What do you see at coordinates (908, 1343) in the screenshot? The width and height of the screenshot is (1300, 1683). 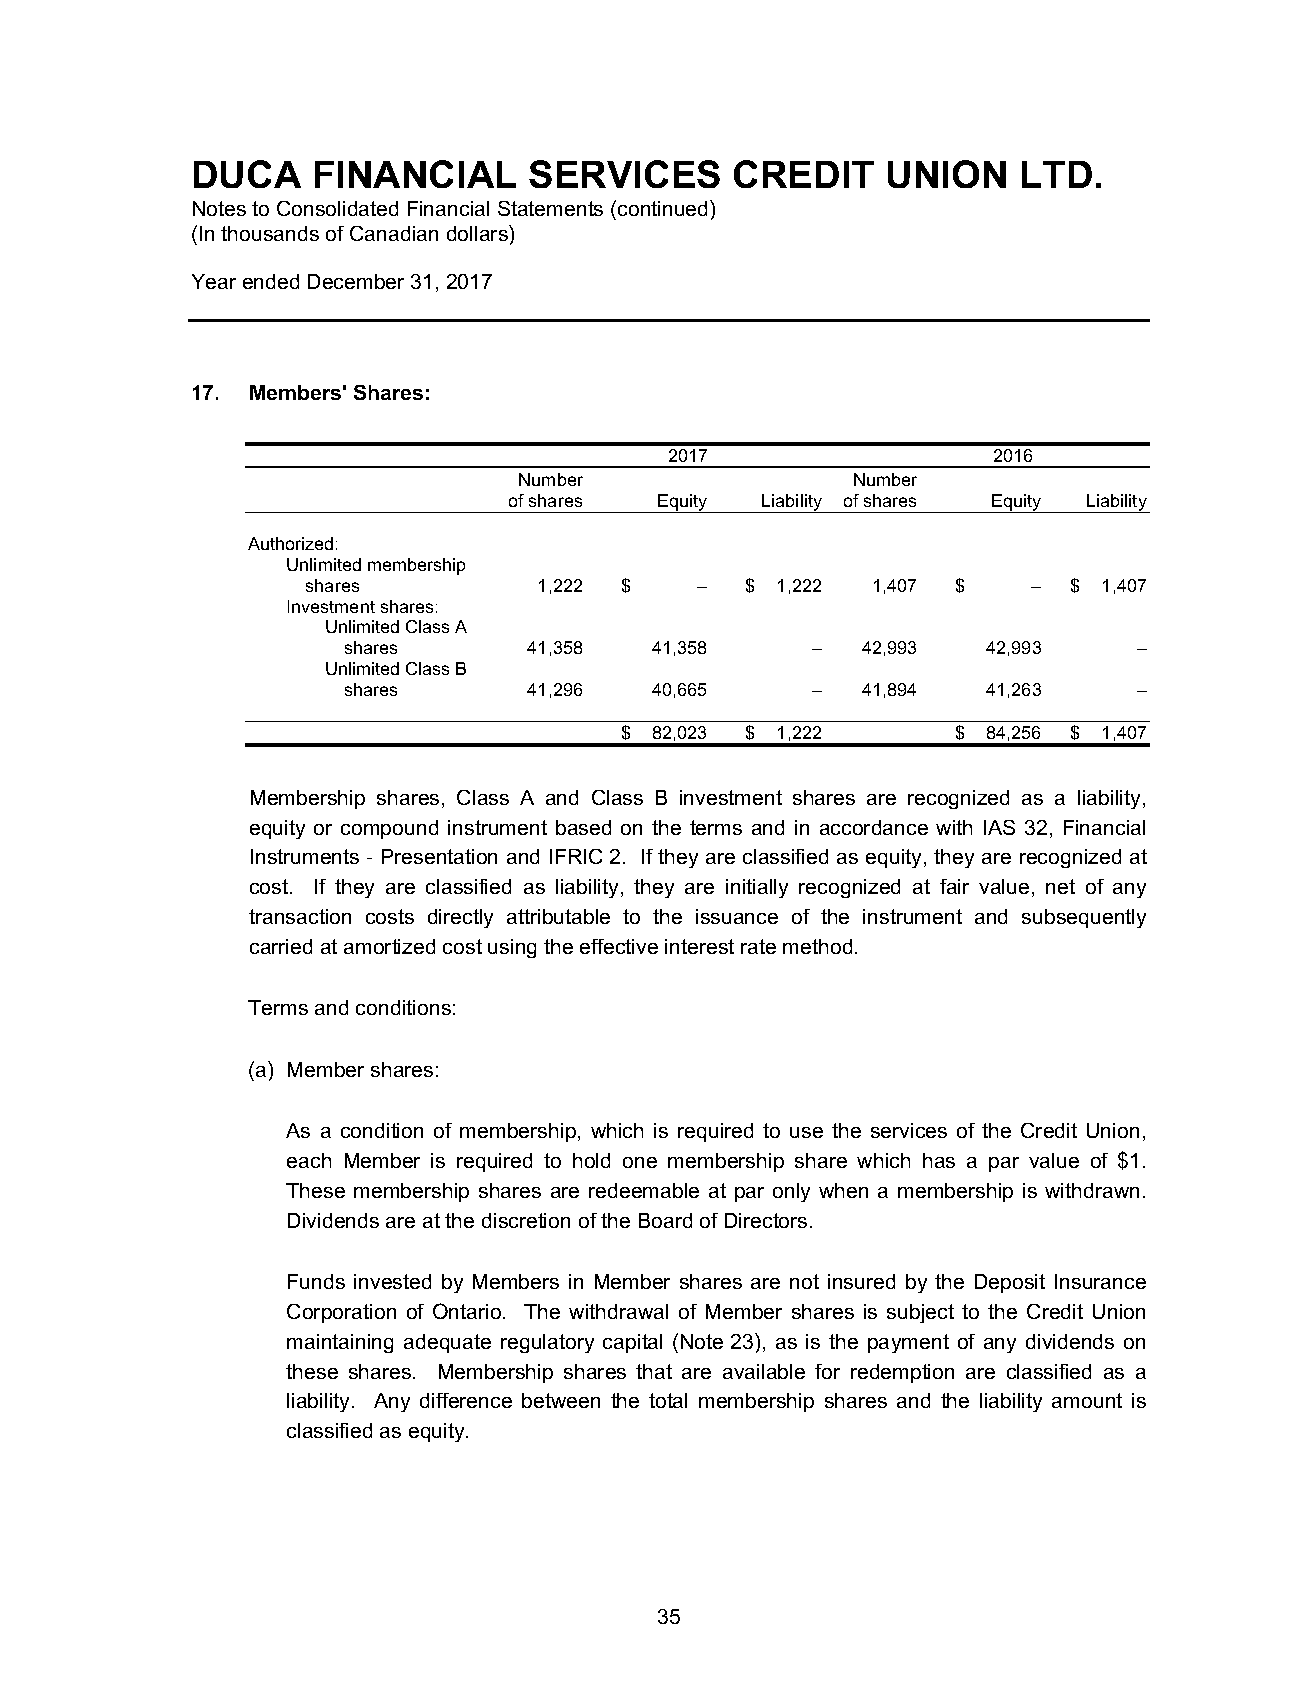 I see `payment` at bounding box center [908, 1343].
